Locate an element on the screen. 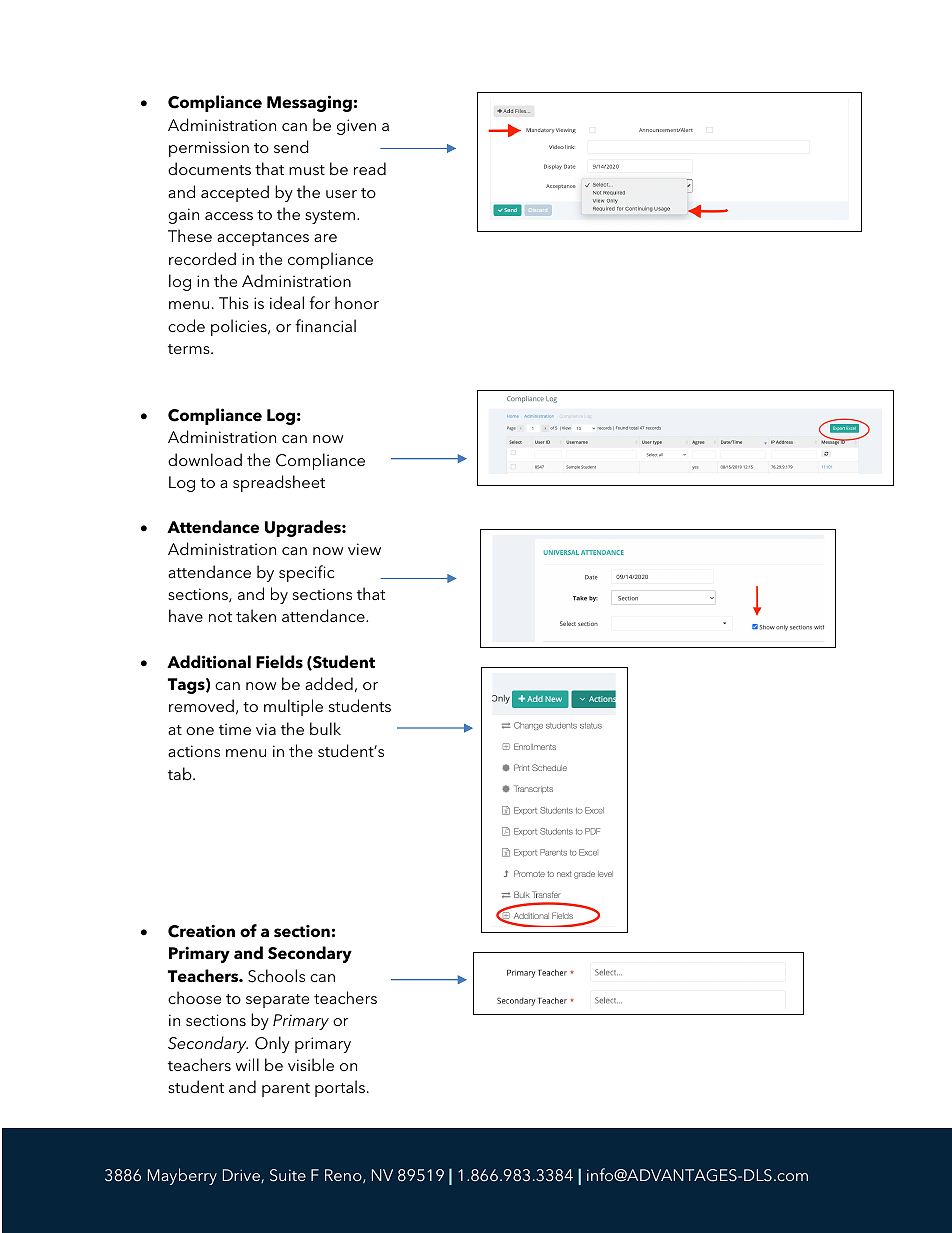 The width and height of the screenshot is (952, 1233). permission is located at coordinates (209, 149).
